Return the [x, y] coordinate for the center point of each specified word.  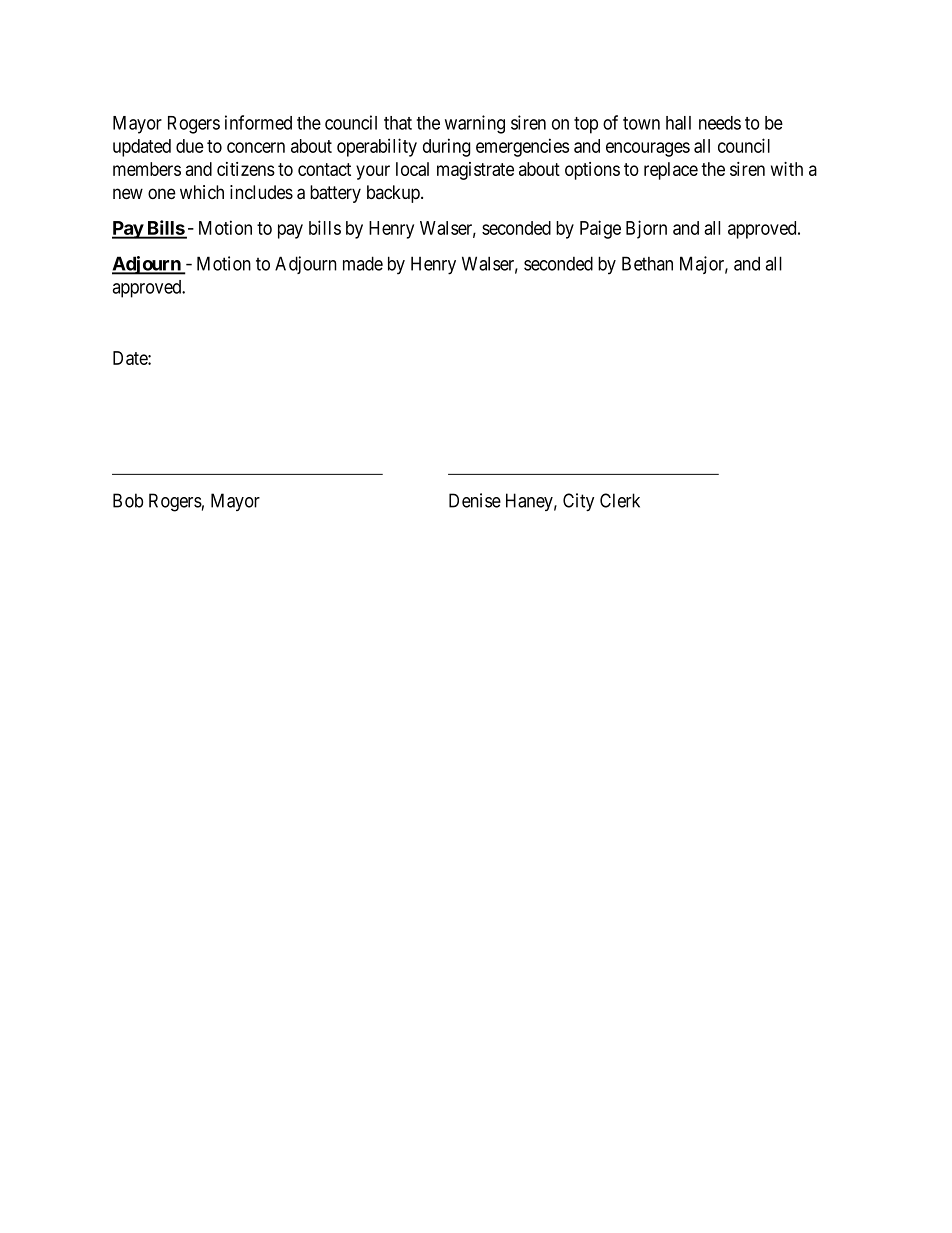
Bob [128, 500]
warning [475, 124]
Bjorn [646, 229]
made [363, 263]
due [190, 146]
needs [720, 123]
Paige [600, 229]
